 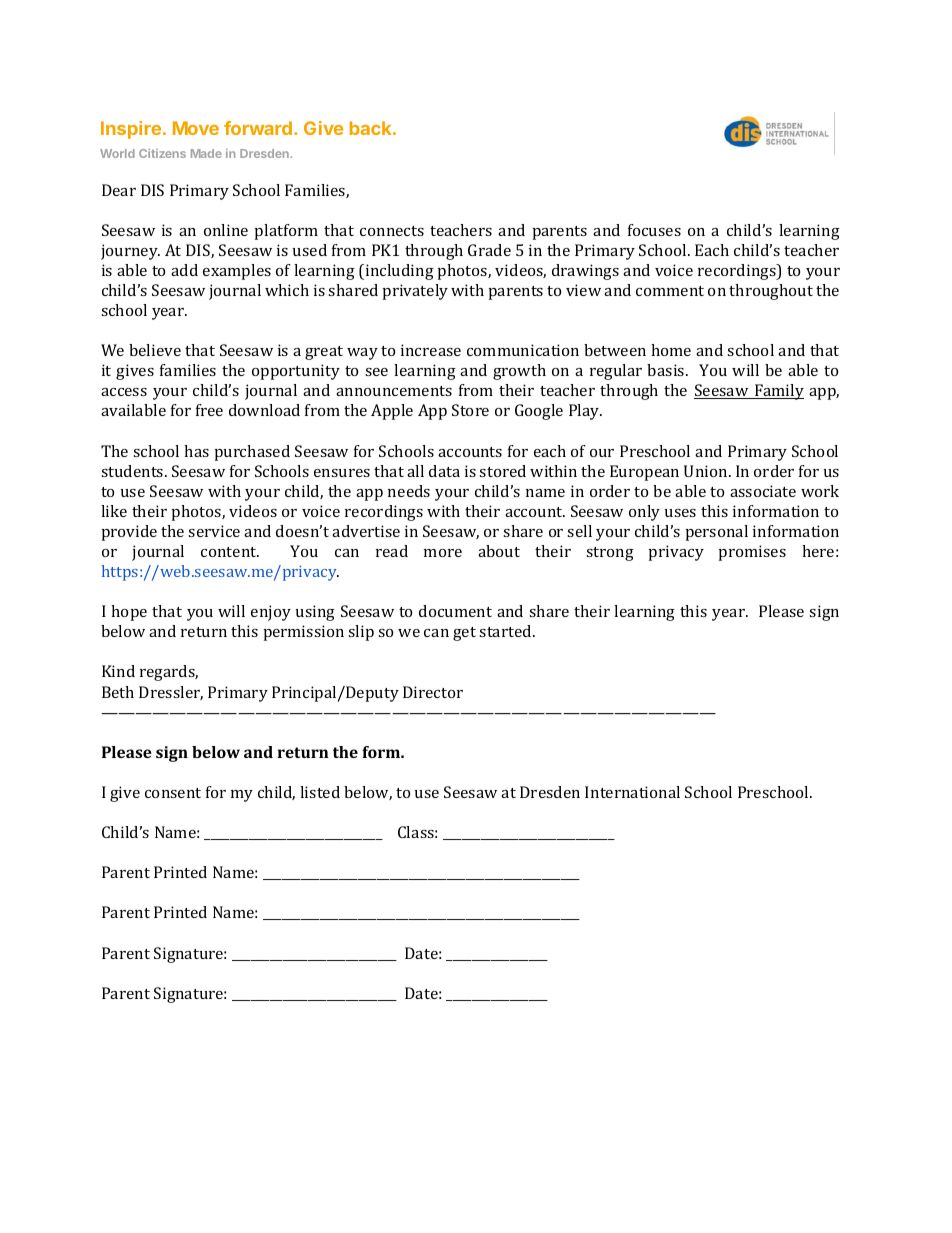 I want to click on Made, so click(x=206, y=153).
